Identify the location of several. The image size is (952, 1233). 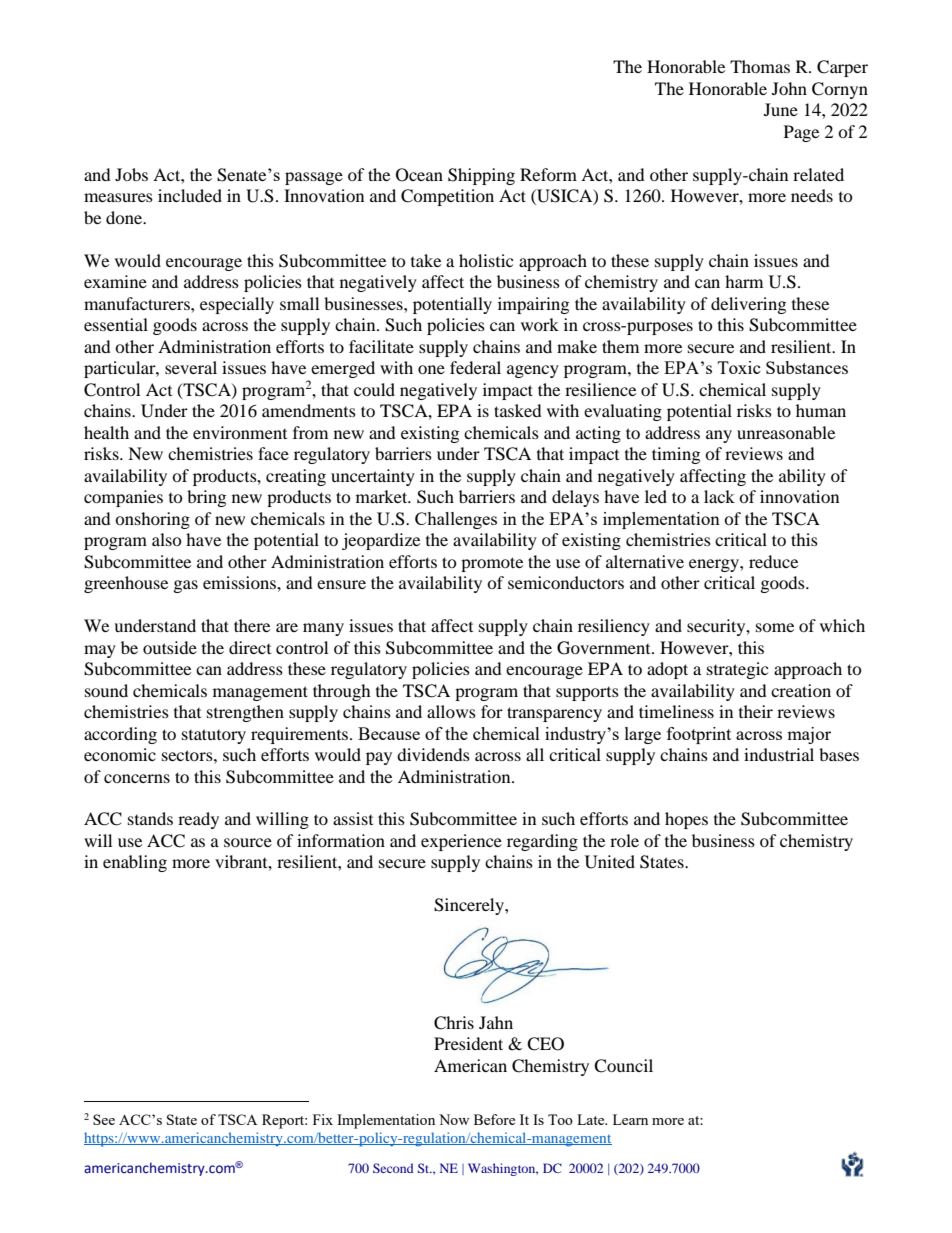
(191, 367).
